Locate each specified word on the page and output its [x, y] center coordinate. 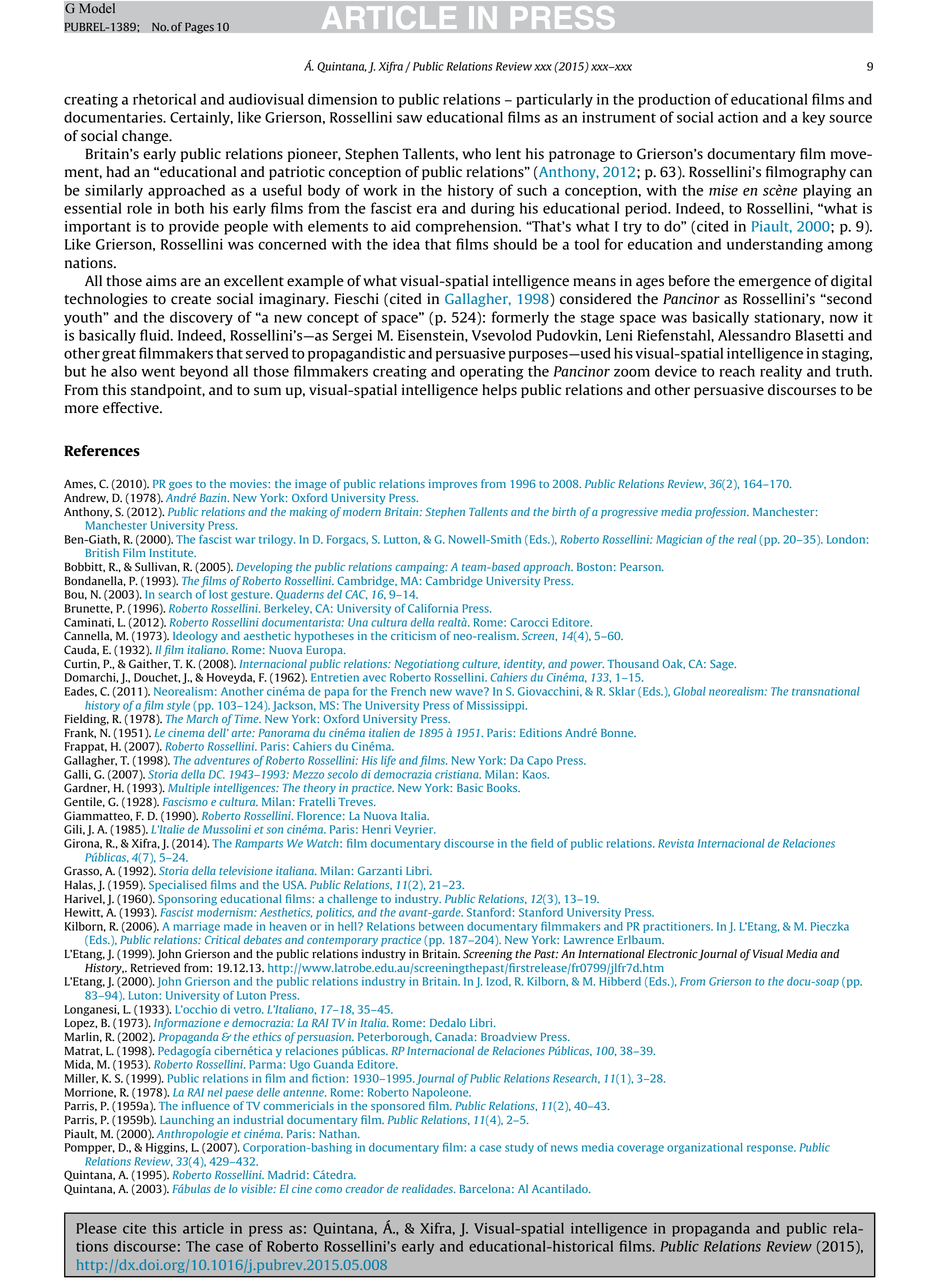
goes [180, 486]
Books [503, 787]
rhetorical [164, 99]
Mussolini [227, 829]
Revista [676, 843]
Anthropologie [192, 1135]
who [476, 154]
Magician [679, 540]
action [738, 117]
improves [453, 485]
